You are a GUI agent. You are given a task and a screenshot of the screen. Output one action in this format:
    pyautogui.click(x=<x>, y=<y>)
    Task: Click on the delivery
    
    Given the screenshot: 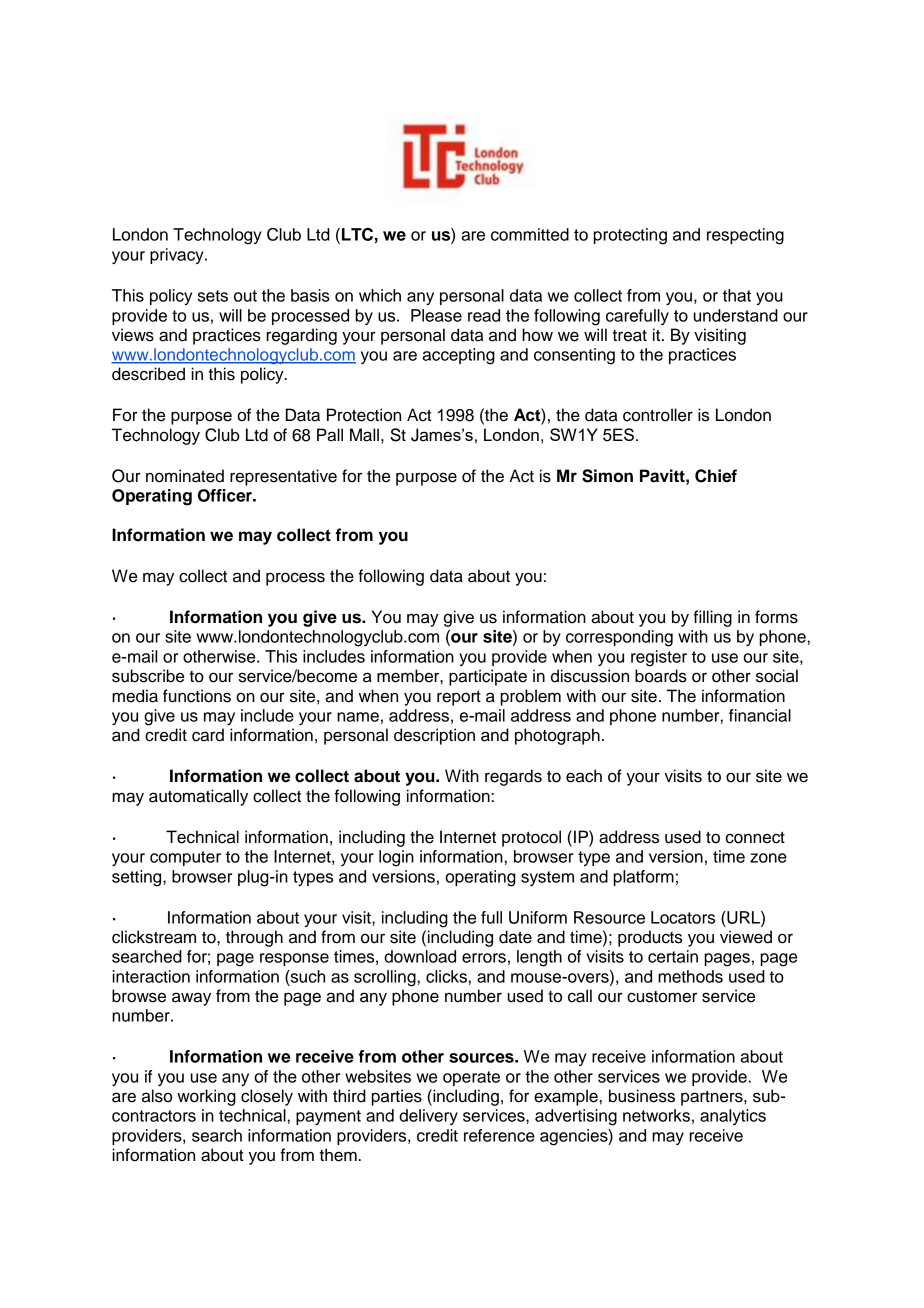 What is the action you would take?
    pyautogui.click(x=428, y=1117)
